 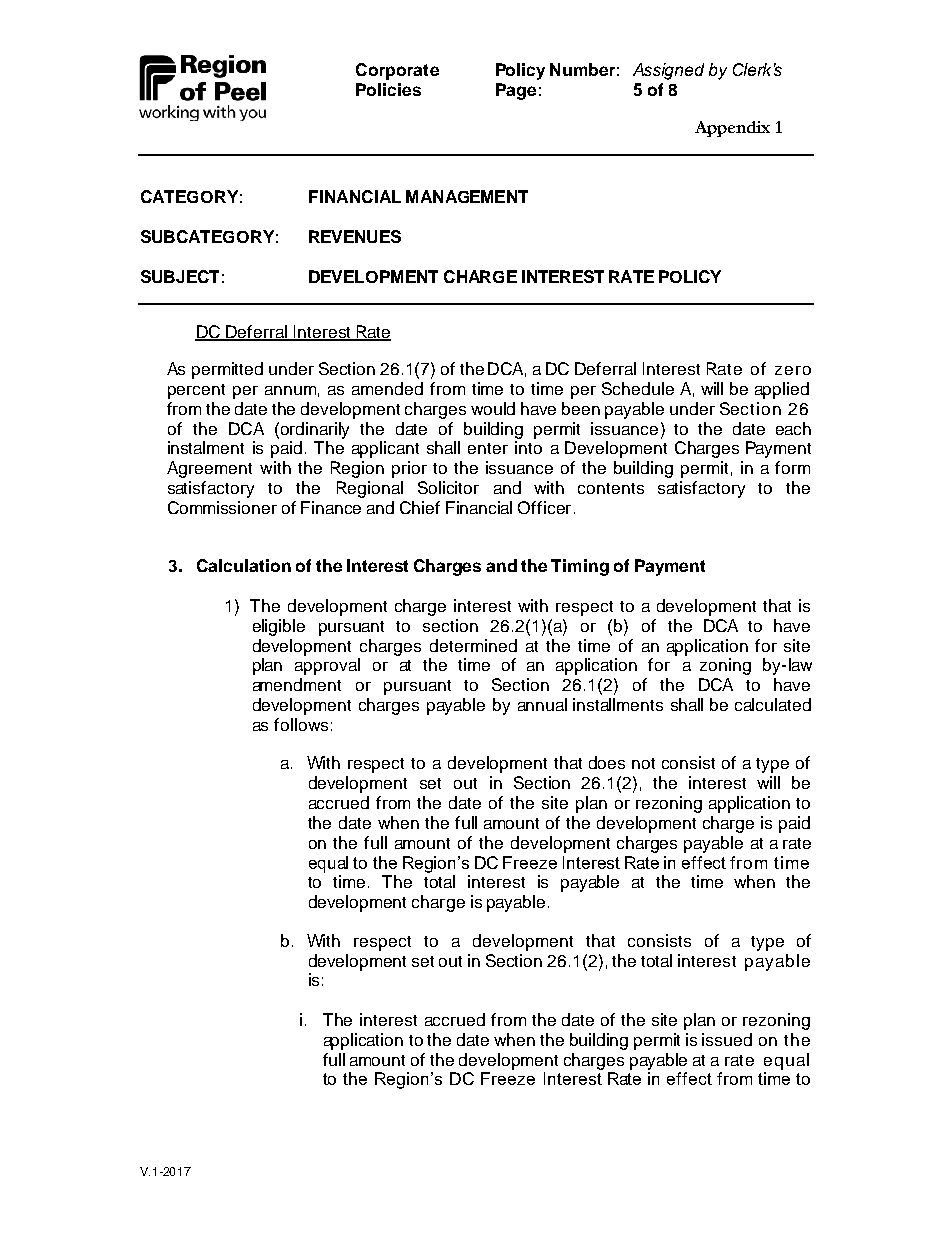 I want to click on zero, so click(x=793, y=370).
